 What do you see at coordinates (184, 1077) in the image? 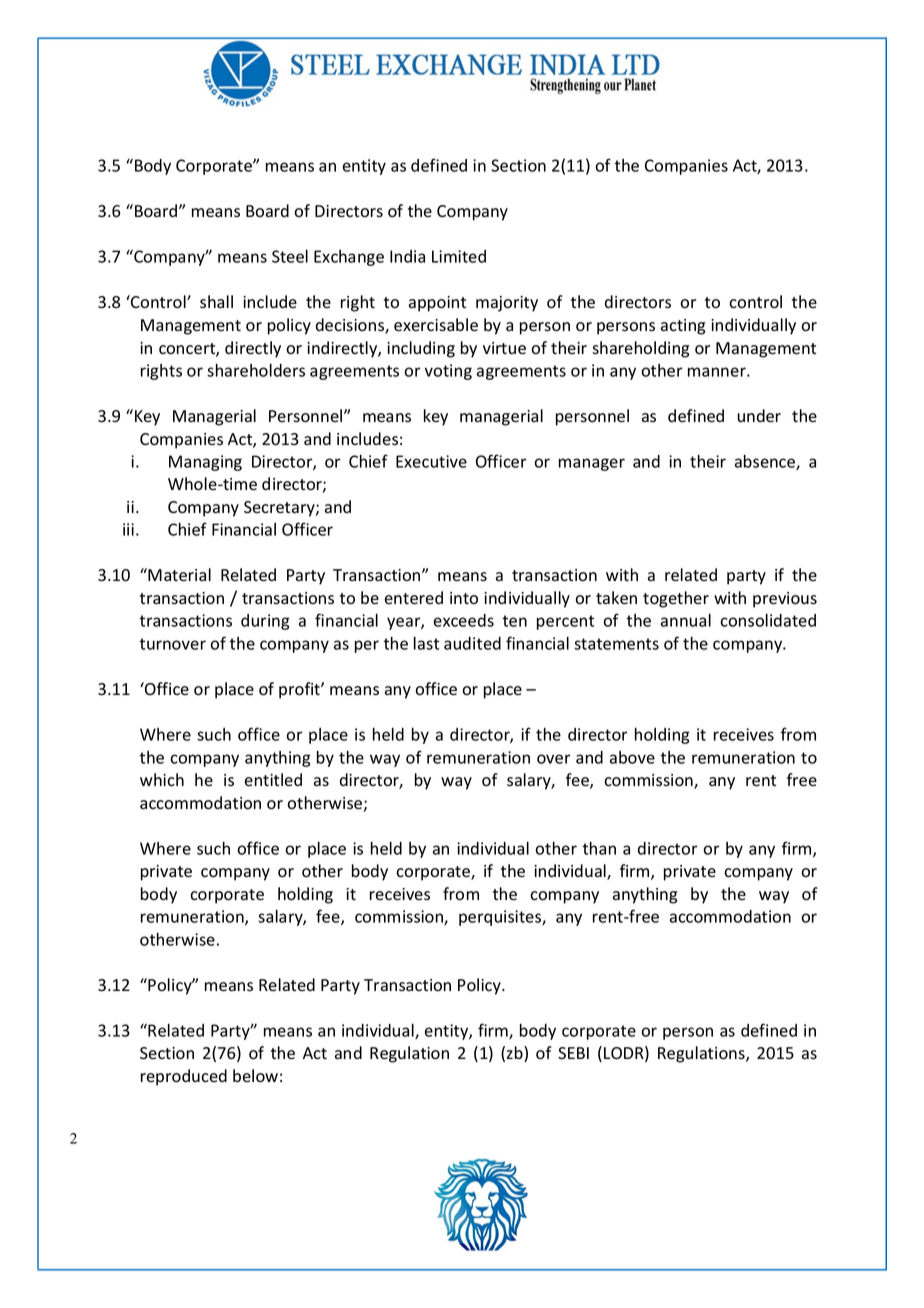
I see `reproduced` at bounding box center [184, 1077].
